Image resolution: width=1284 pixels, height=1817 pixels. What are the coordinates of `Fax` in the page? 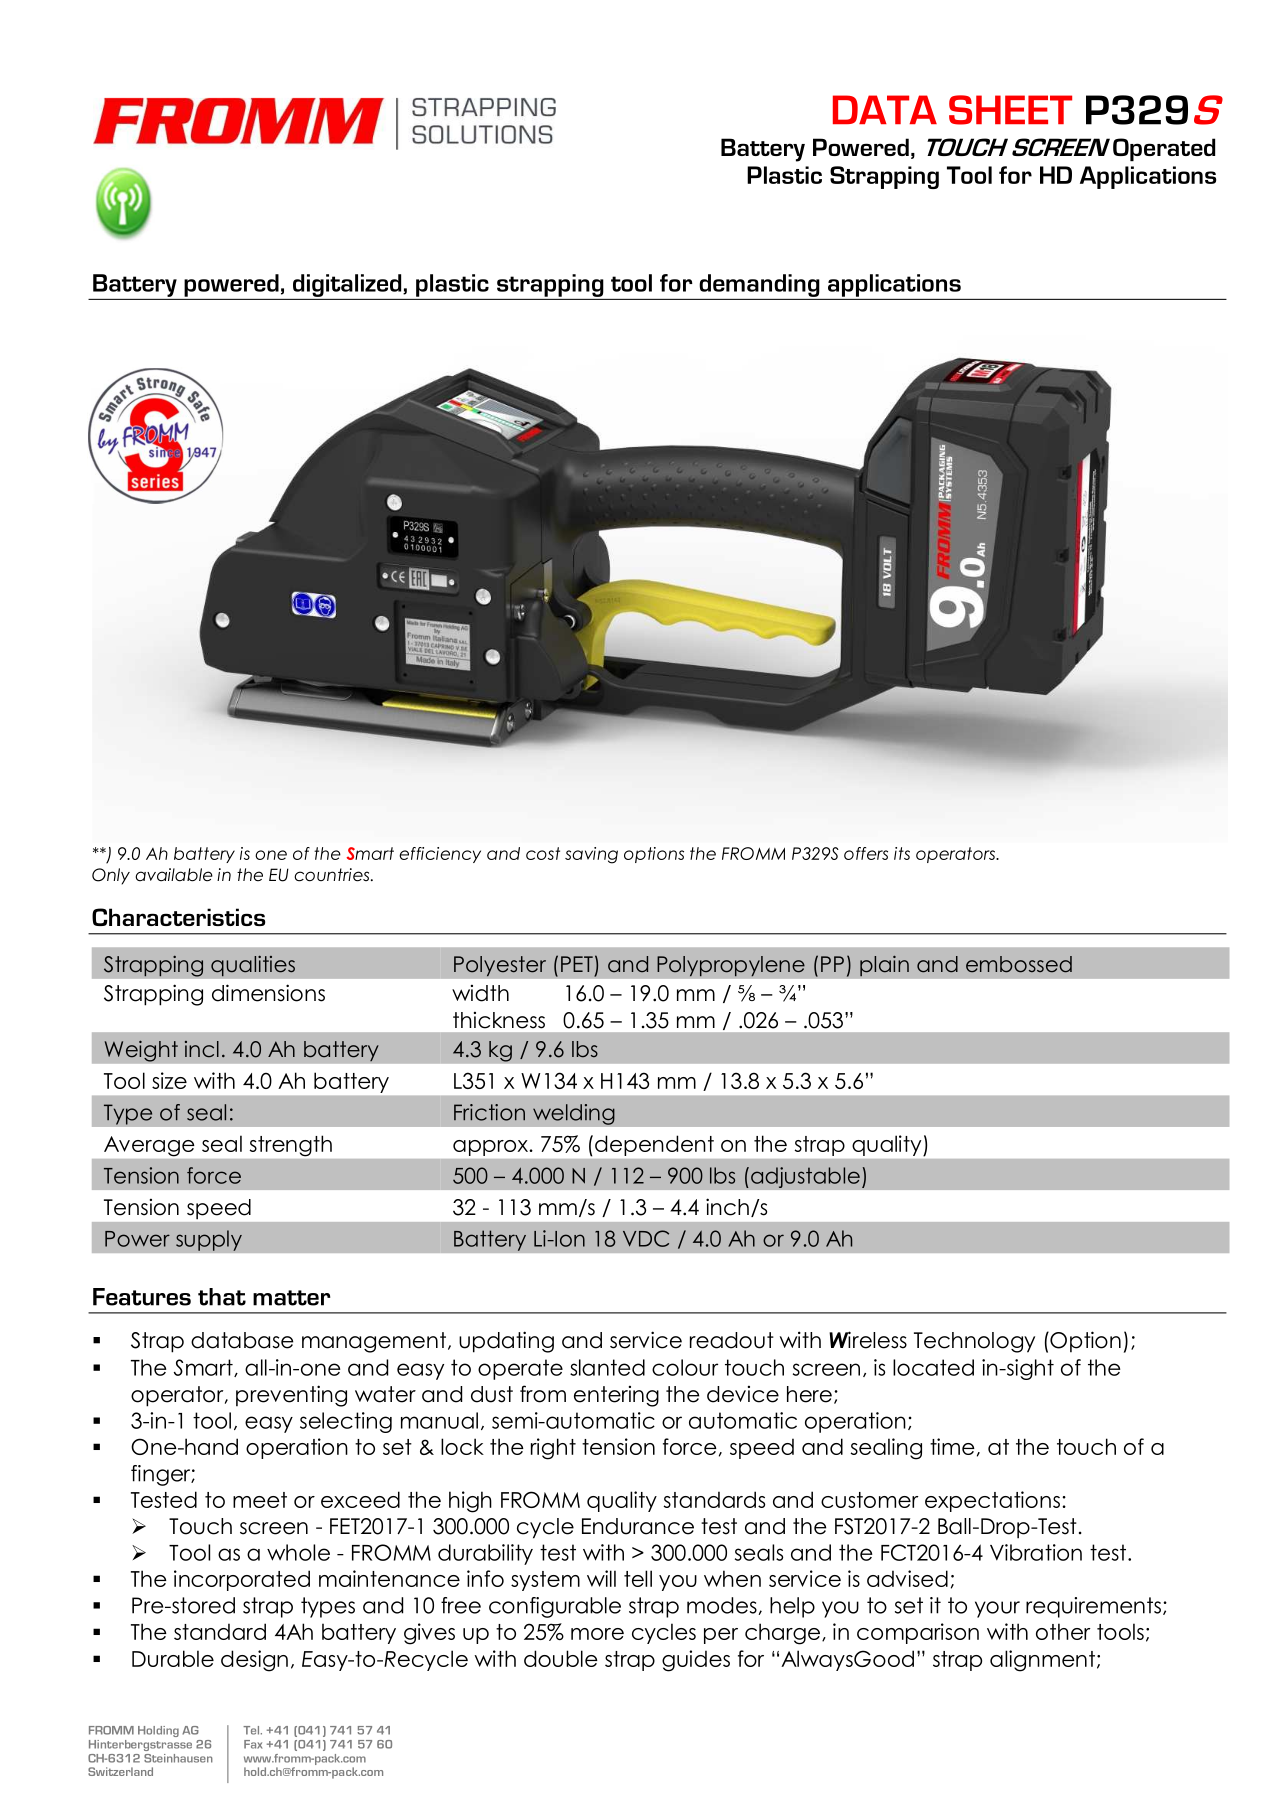 It's located at (253, 1744).
